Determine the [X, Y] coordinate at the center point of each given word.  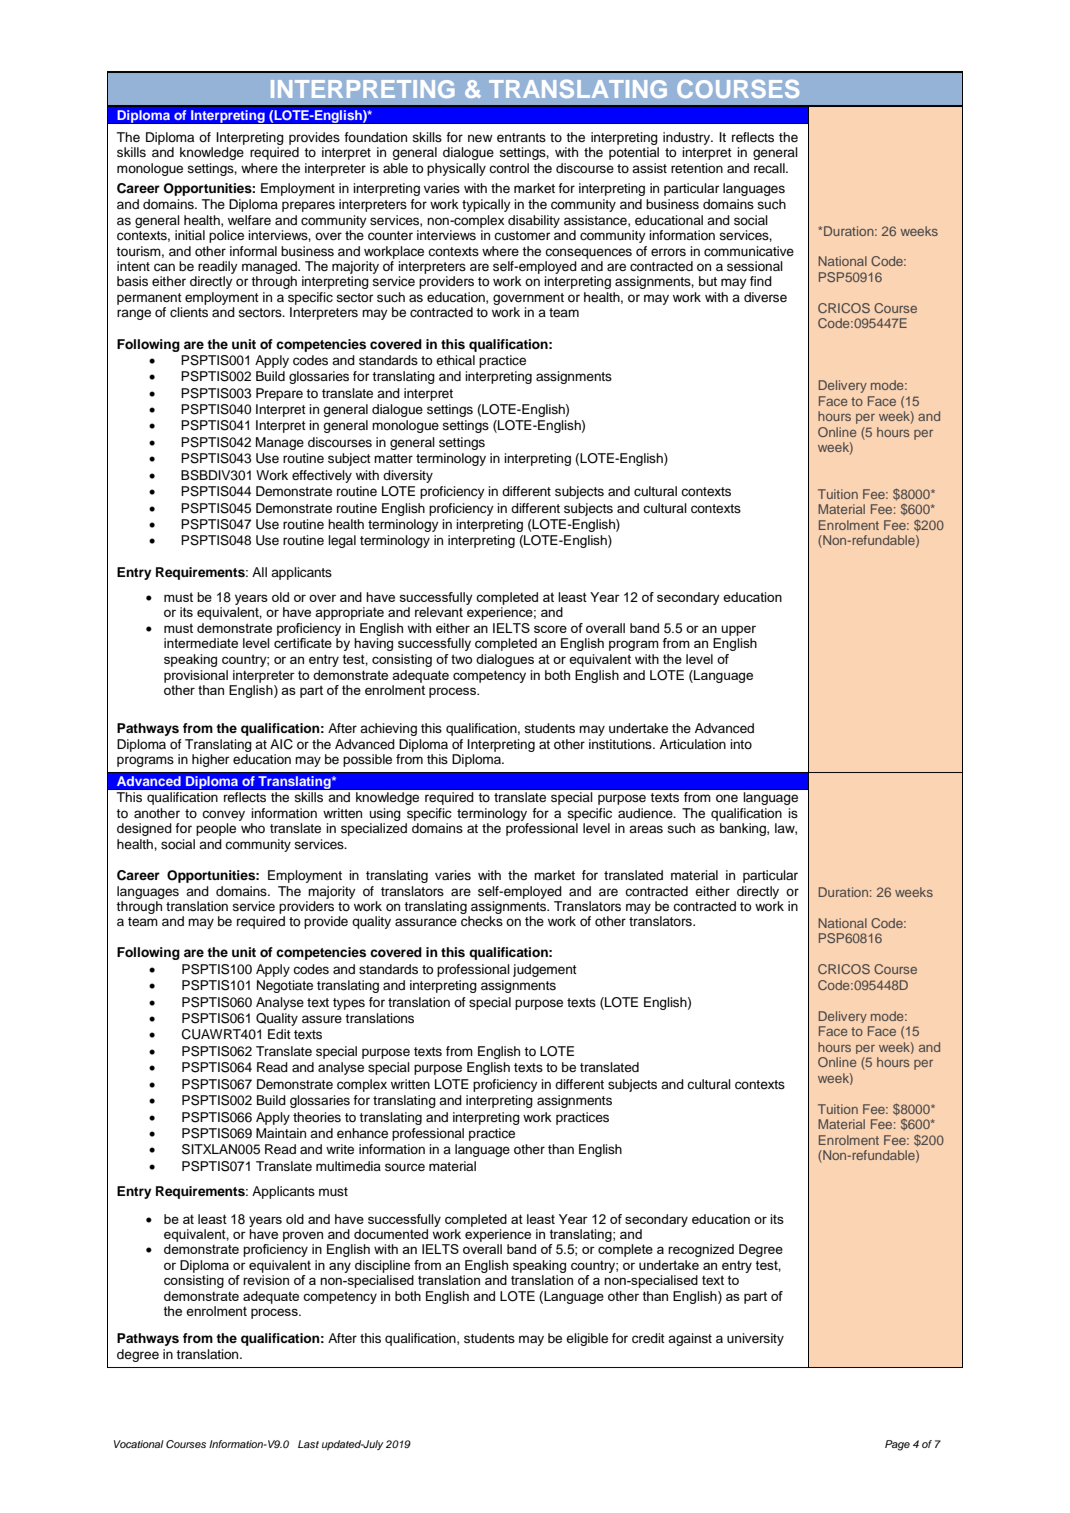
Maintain [281, 1133]
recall [770, 168]
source [405, 1167]
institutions [621, 744]
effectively [322, 476]
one [727, 798]
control [509, 168]
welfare [249, 220]
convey [223, 815]
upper [738, 630]
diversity [408, 476]
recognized [701, 1250]
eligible [587, 1339]
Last [308, 1444]
